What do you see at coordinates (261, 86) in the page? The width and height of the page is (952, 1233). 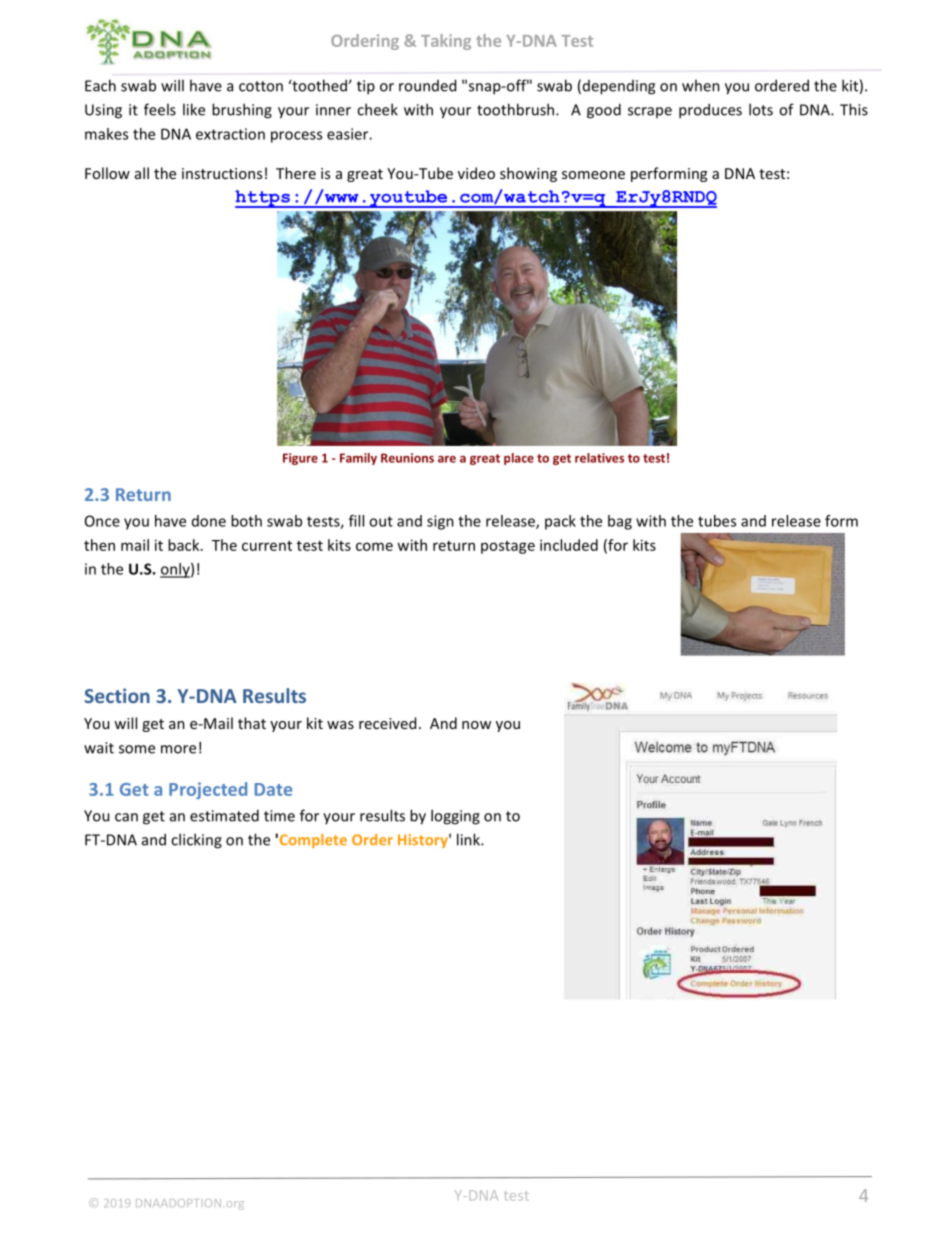 I see `cotton` at bounding box center [261, 86].
